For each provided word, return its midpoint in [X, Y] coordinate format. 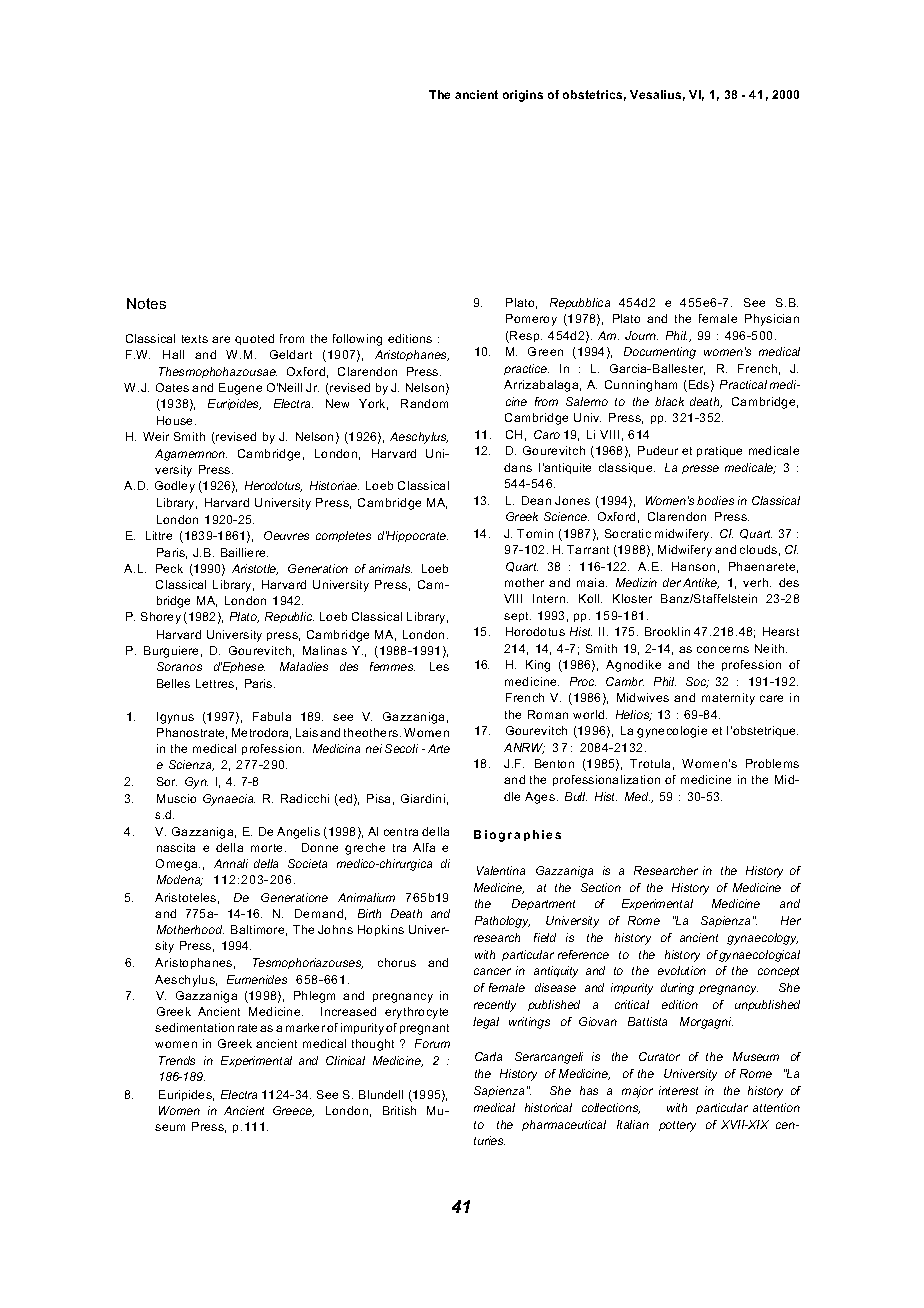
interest [678, 1090]
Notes [146, 303]
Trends [177, 1060]
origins [523, 96]
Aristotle [255, 569]
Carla [488, 1056]
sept [517, 617]
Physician [772, 320]
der [672, 582]
